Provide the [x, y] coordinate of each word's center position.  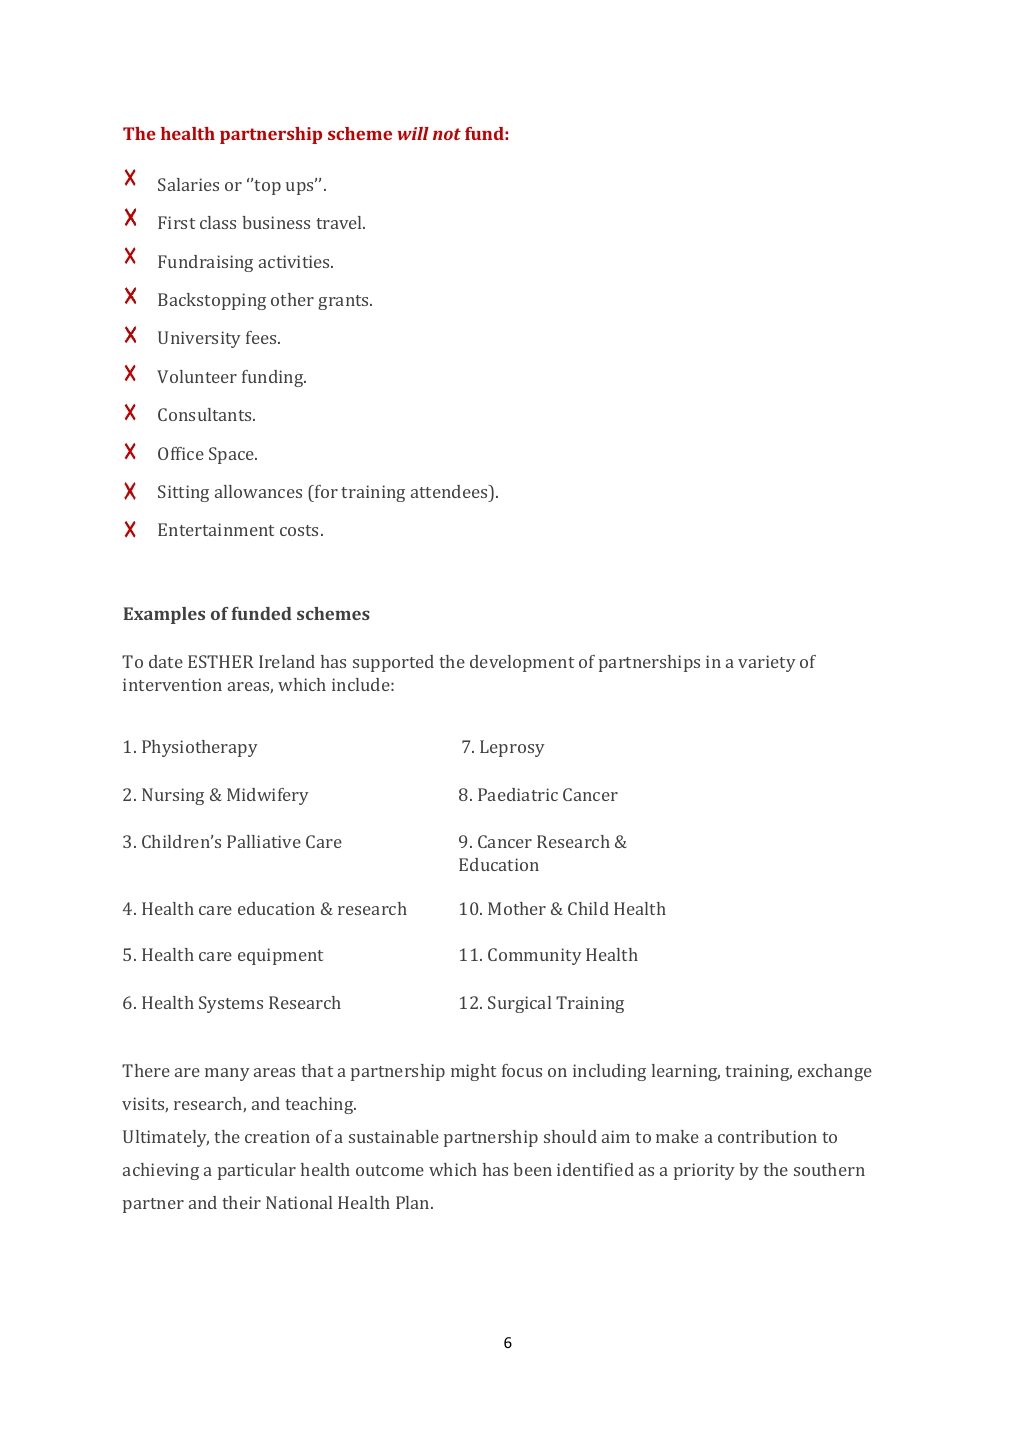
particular [257, 1171]
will [413, 133]
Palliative [264, 841]
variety [767, 663]
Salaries [188, 184]
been [532, 1169]
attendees [450, 491]
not [447, 134]
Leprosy [512, 748]
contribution [767, 1136]
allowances [258, 491]
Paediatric [518, 794]
